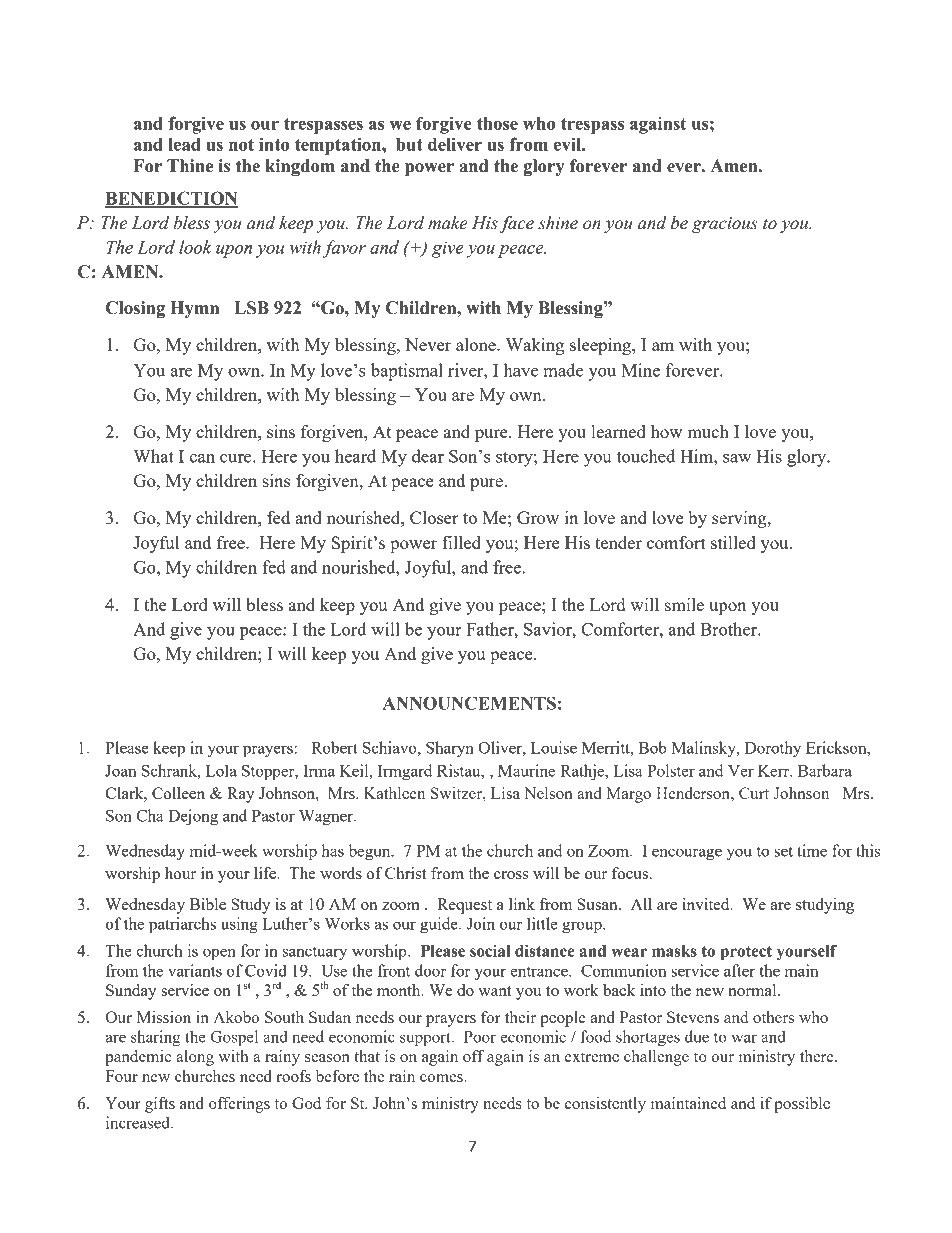  What do you see at coordinates (725, 225) in the screenshot?
I see `gracious` at bounding box center [725, 225].
